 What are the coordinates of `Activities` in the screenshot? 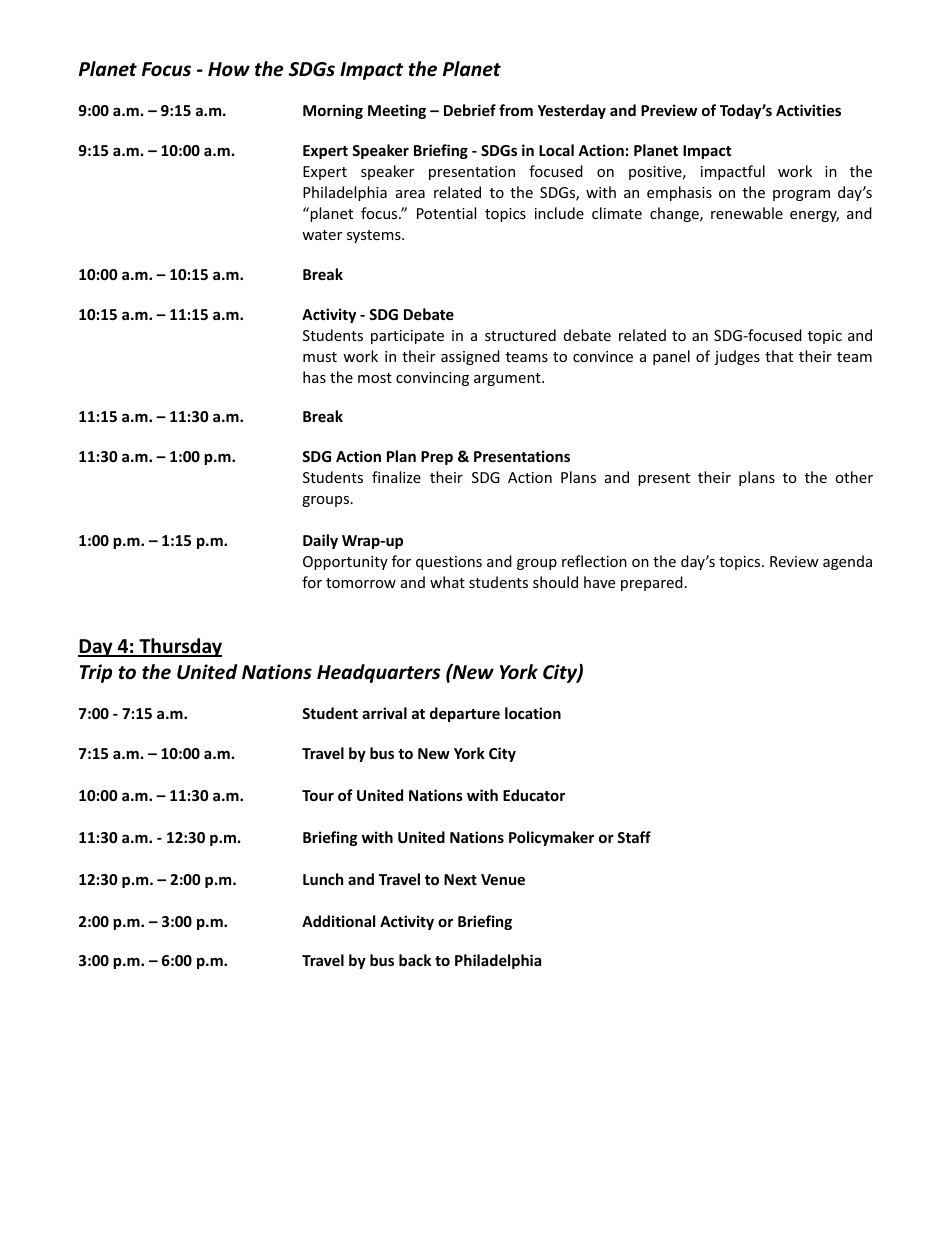 It's located at (808, 110).
